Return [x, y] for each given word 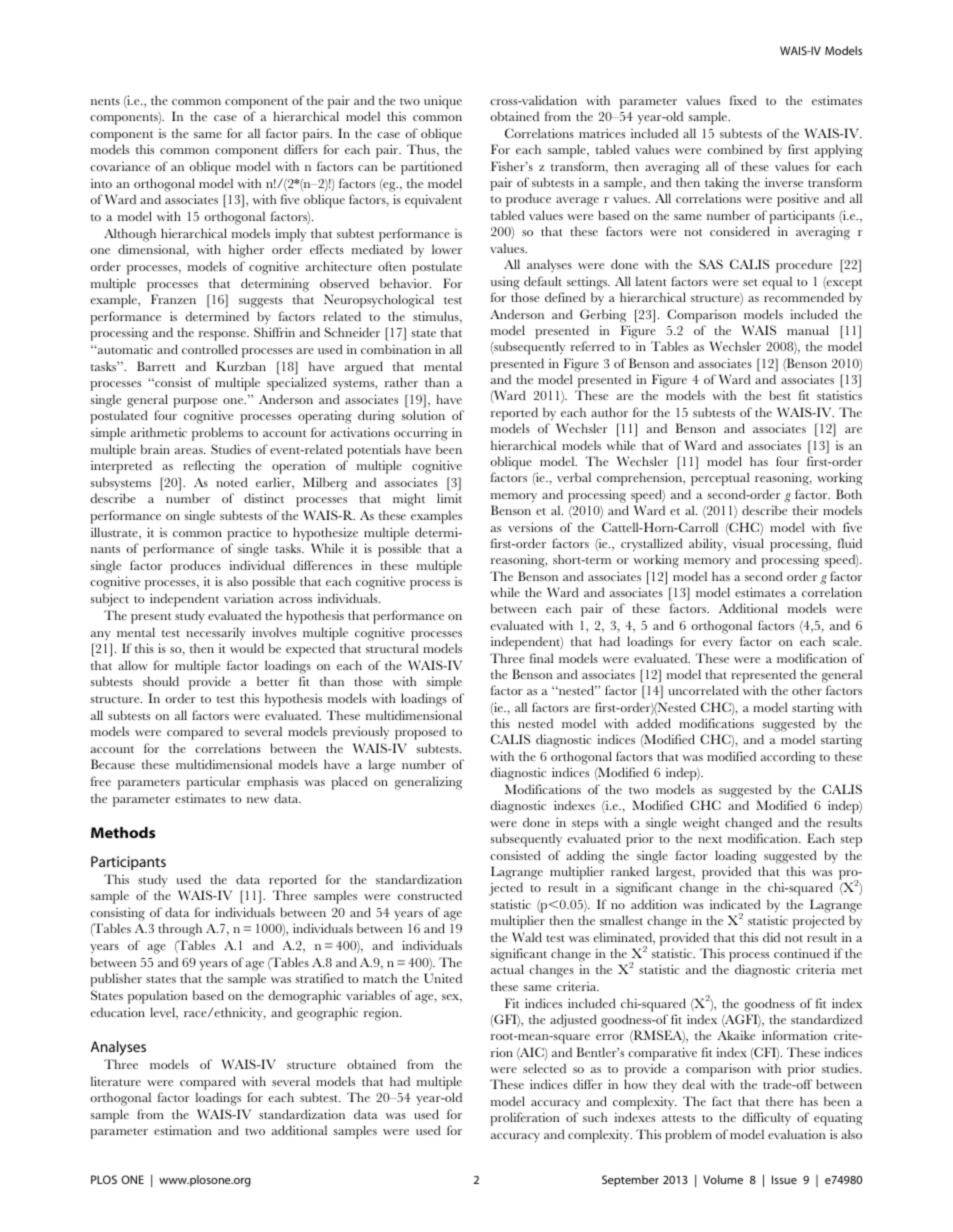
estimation [183, 1130]
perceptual [720, 479]
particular [213, 783]
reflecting [209, 467]
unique [443, 102]
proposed [420, 733]
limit [449, 498]
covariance [120, 166]
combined [735, 149]
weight [701, 824]
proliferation [525, 1119]
